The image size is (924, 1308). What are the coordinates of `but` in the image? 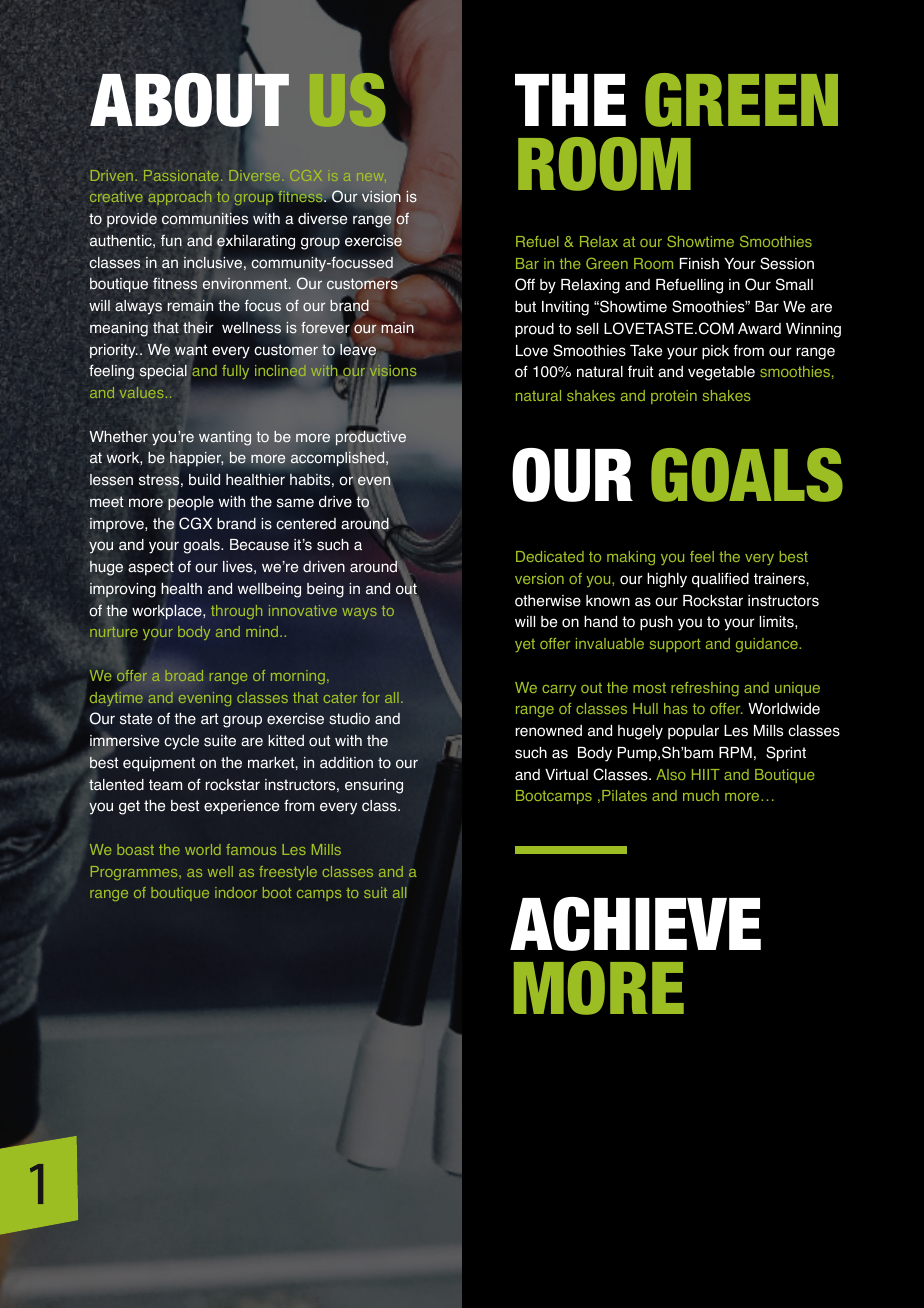 It's located at (525, 307).
